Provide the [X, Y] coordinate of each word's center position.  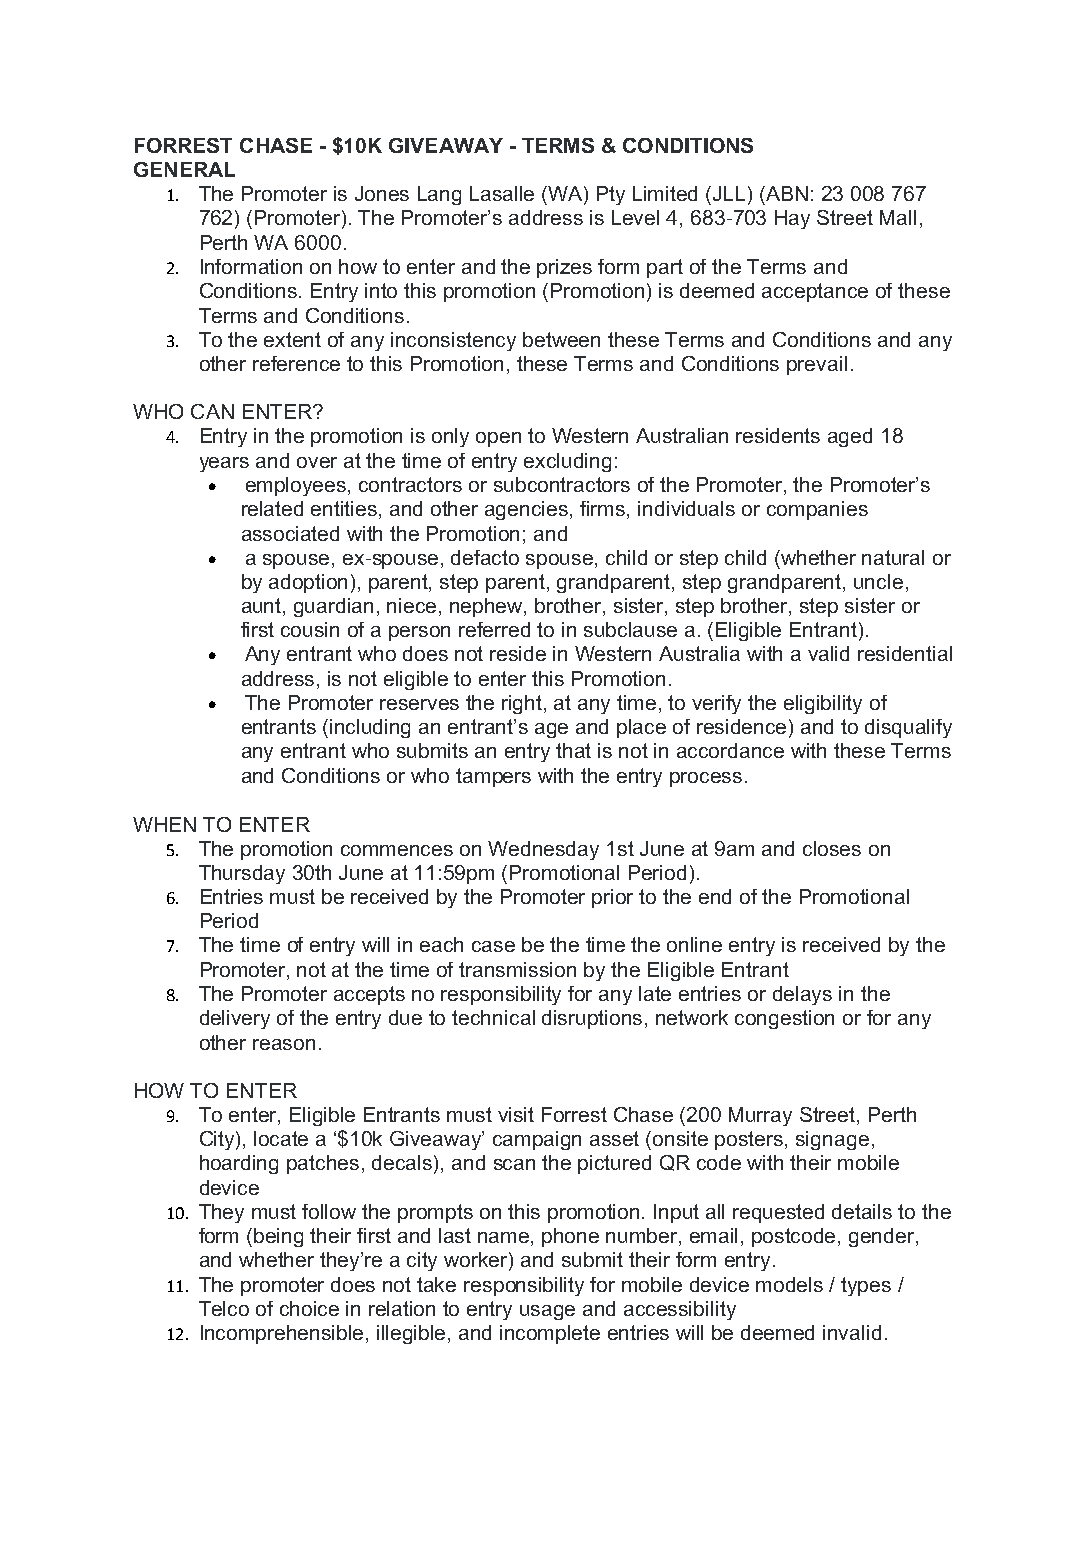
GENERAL [184, 169]
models [789, 1284]
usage [547, 1312]
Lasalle [502, 193]
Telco [224, 1308]
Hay [792, 219]
